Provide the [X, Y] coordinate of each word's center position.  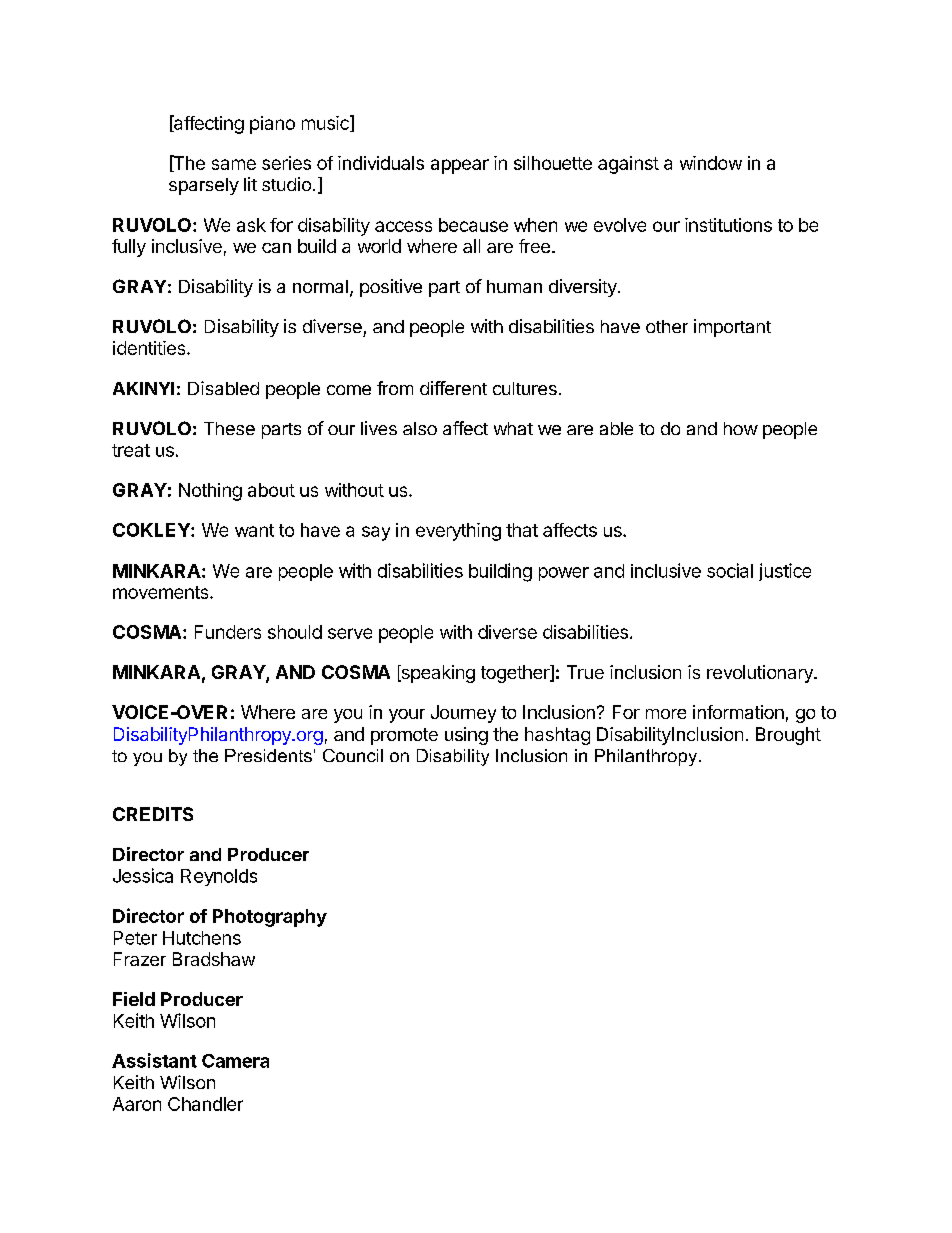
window [711, 163]
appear [460, 166]
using [466, 736]
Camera [235, 1061]
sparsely [204, 186]
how [741, 428]
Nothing [210, 492]
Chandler [205, 1104]
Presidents [268, 755]
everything [458, 532]
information [738, 712]
